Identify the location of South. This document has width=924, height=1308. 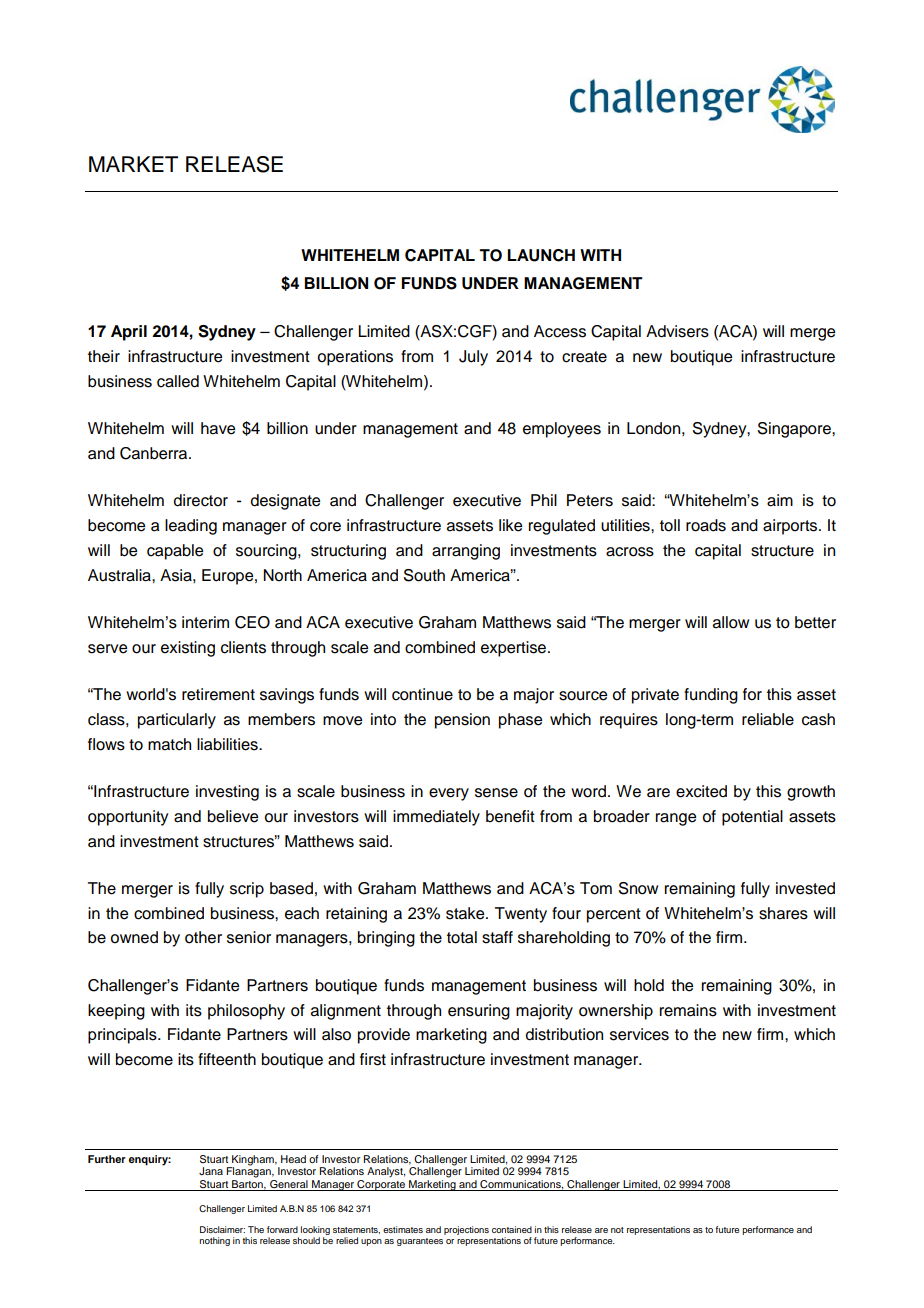
(424, 575).
